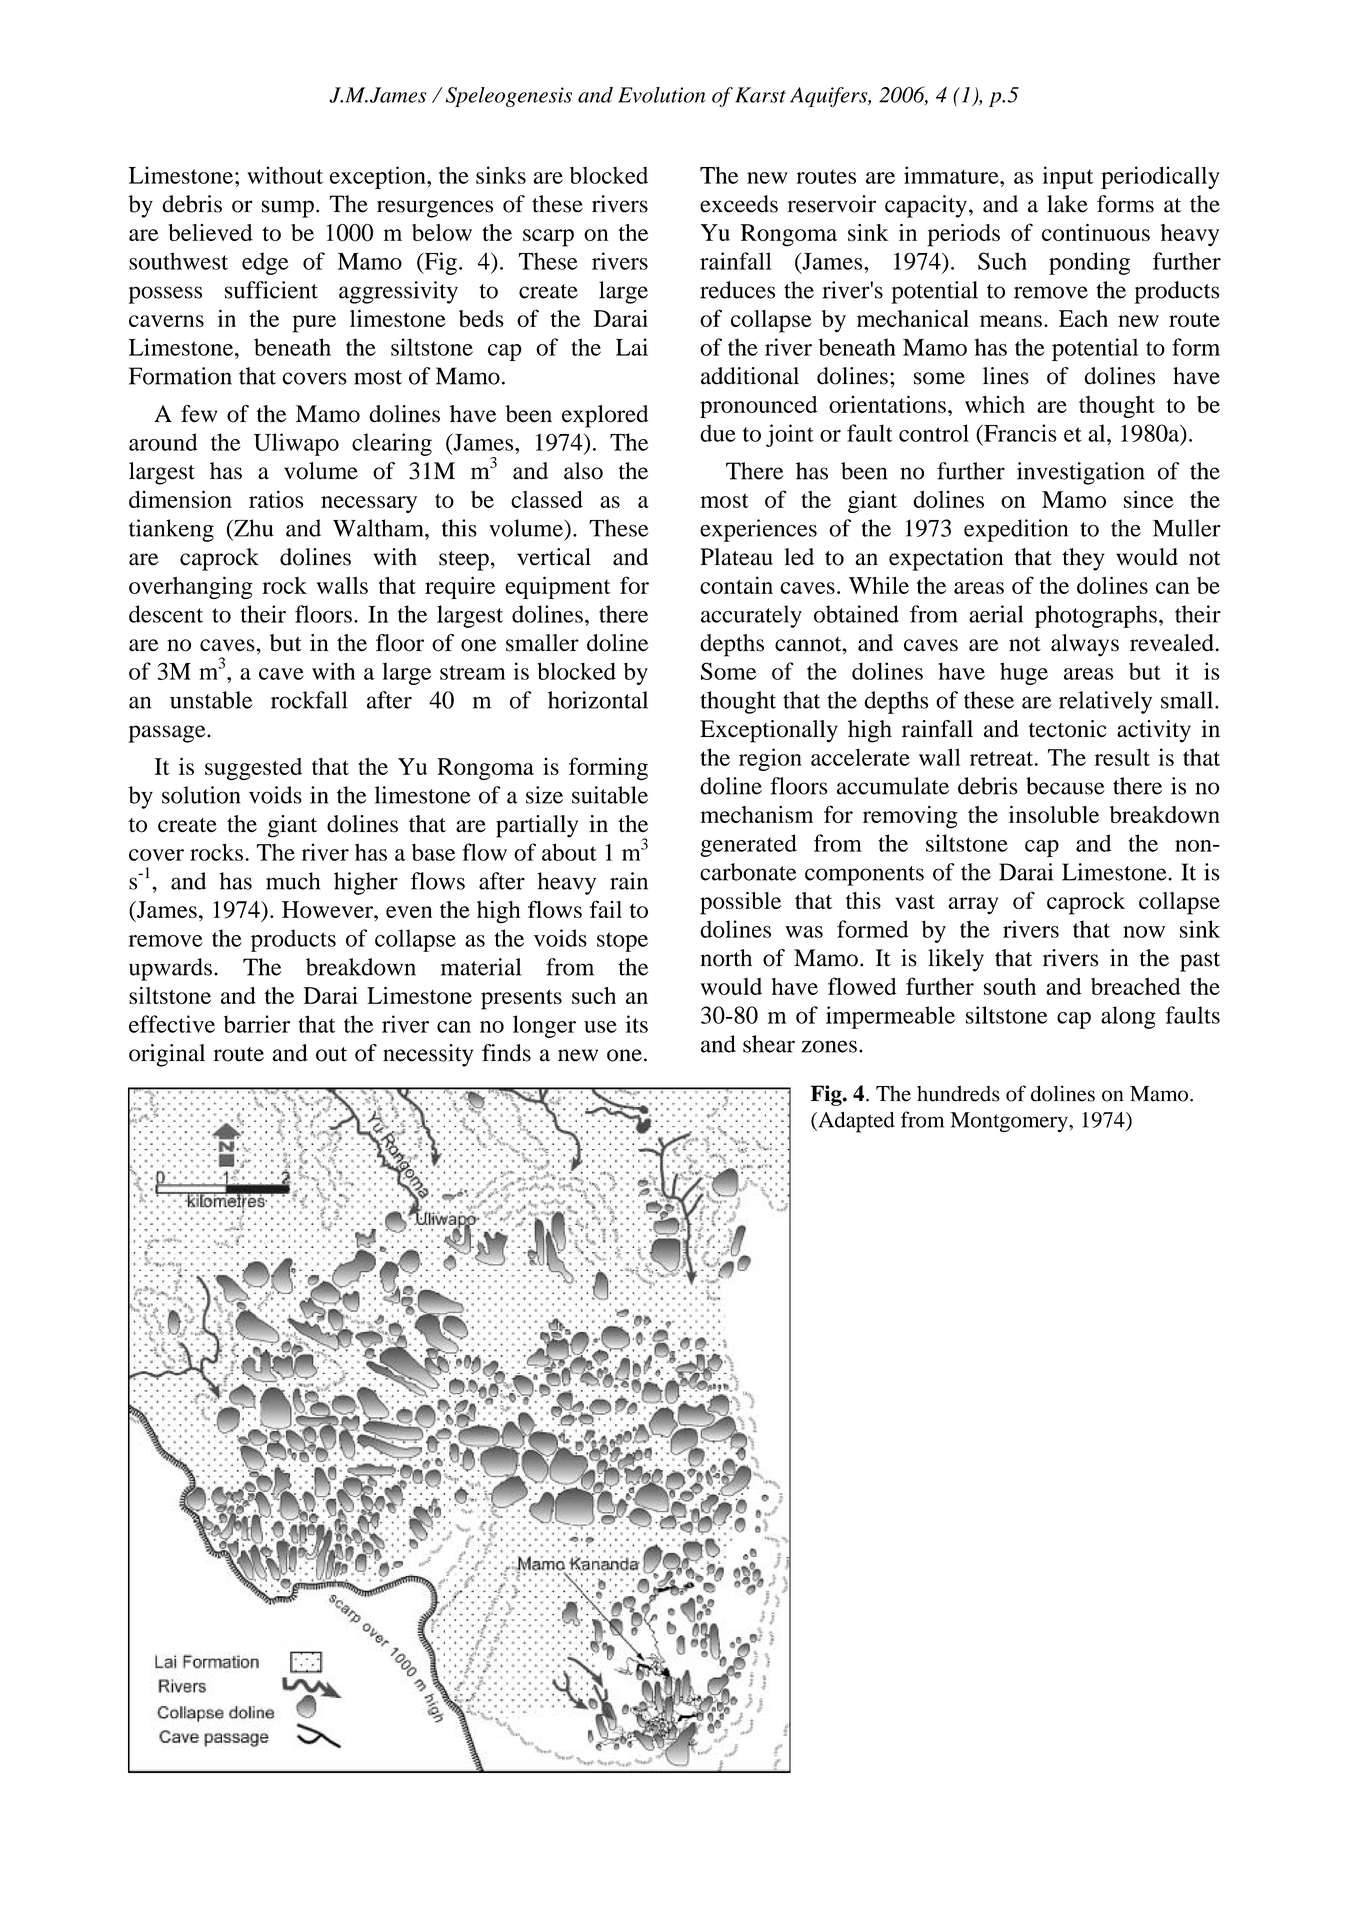  Describe the element at coordinates (1065, 786) in the screenshot. I see `because` at that location.
